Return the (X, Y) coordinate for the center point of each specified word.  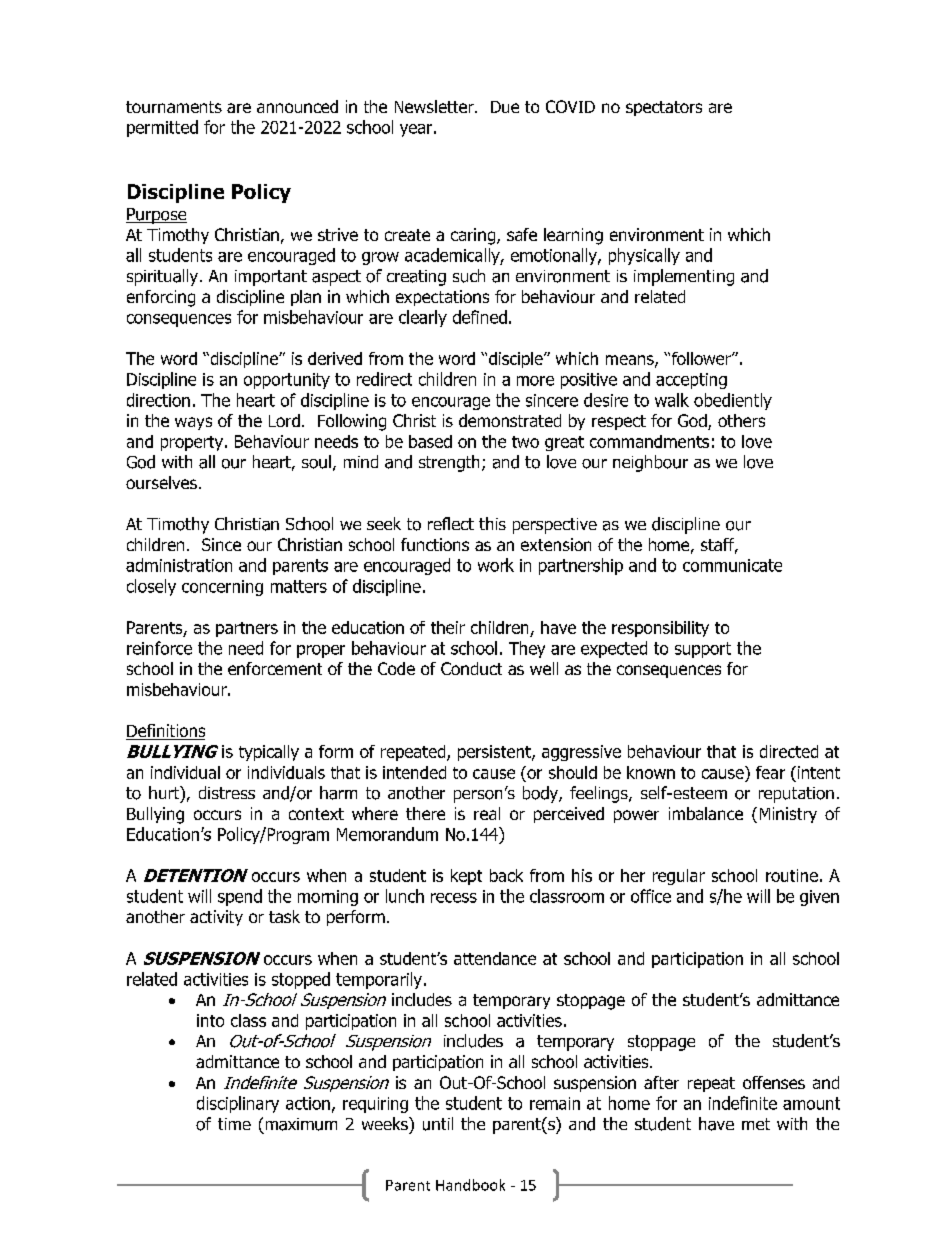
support (703, 650)
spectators (664, 108)
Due (505, 107)
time (234, 1124)
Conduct (471, 668)
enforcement (275, 668)
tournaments (174, 107)
